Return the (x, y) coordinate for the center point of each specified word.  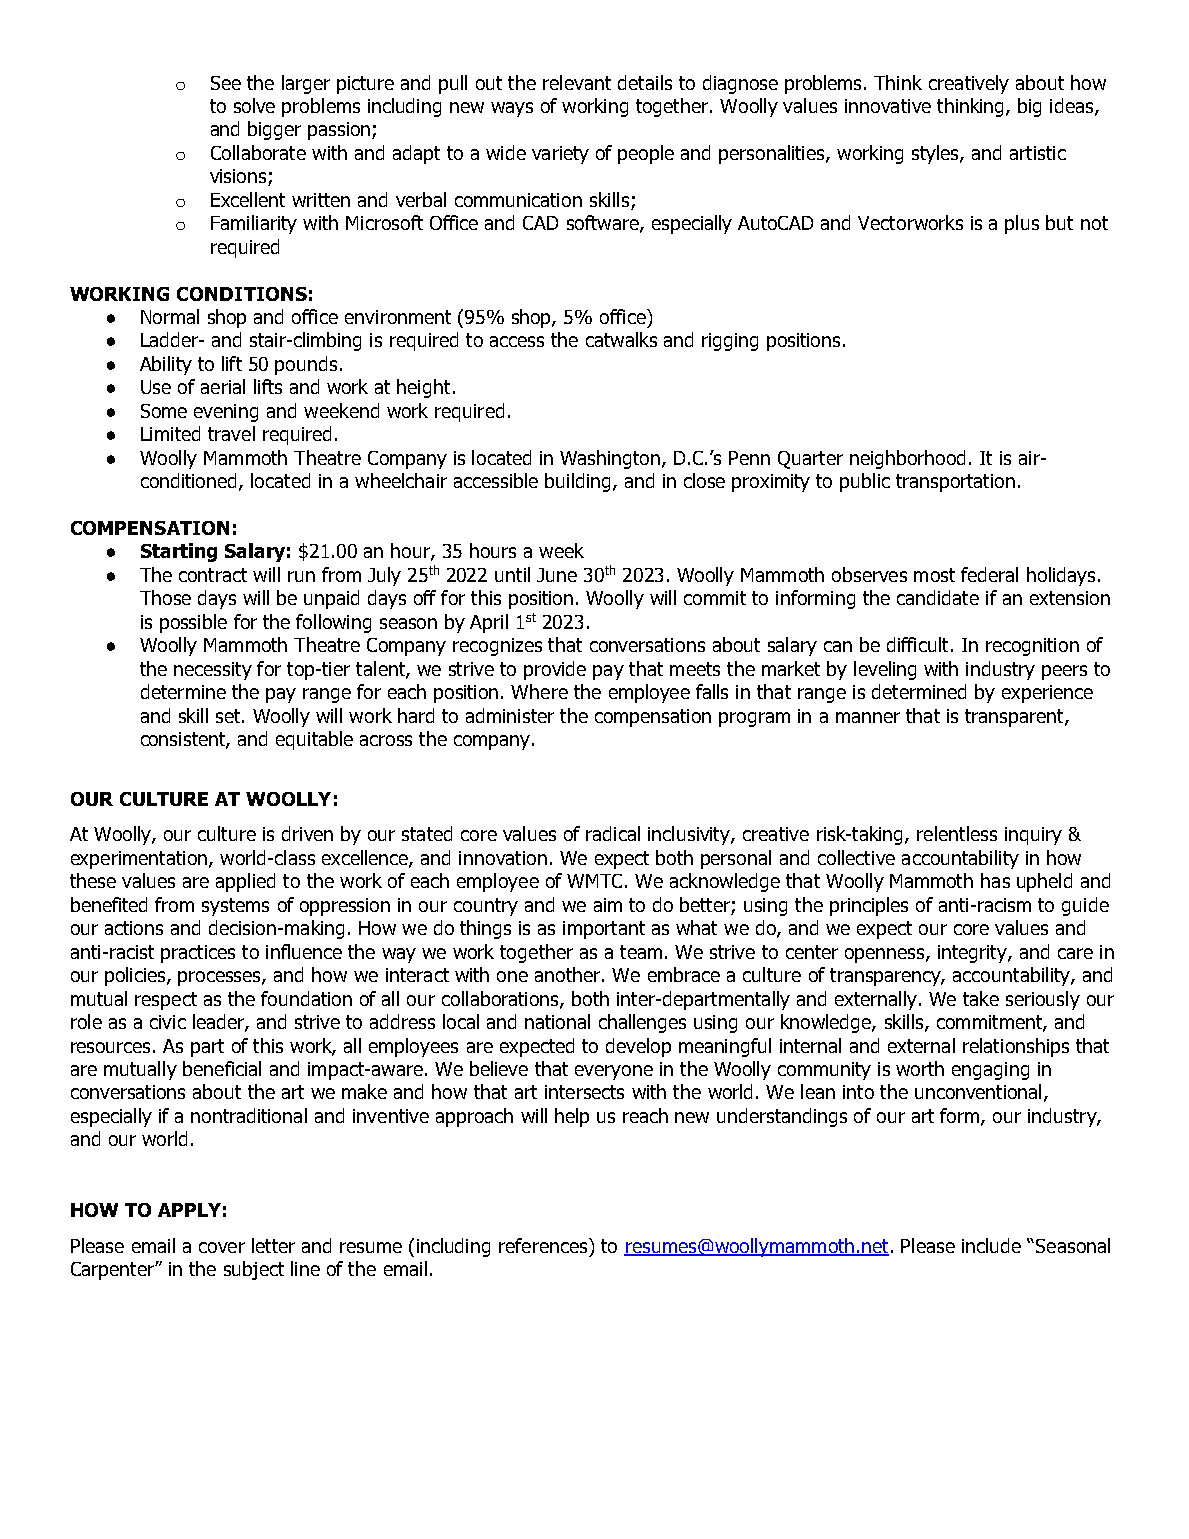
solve (254, 105)
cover (222, 1247)
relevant (577, 82)
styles (936, 154)
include (991, 1245)
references (544, 1245)
